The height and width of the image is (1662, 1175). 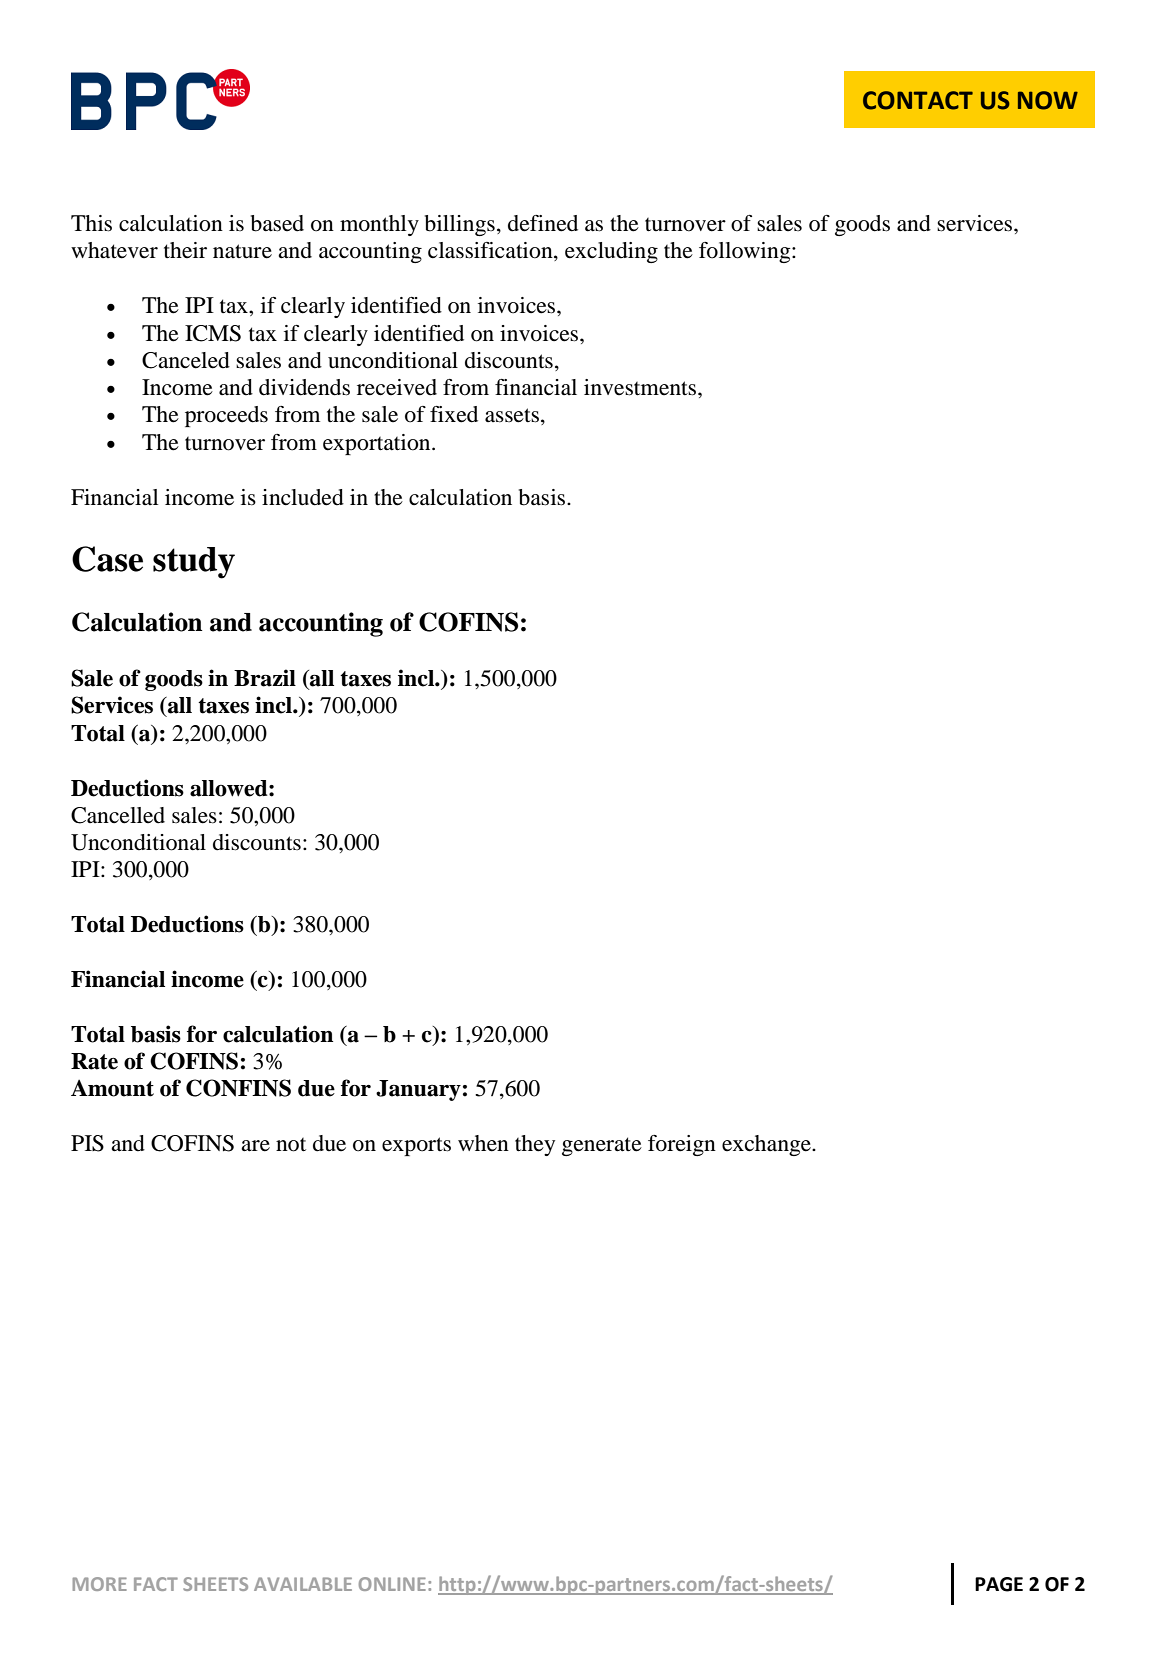 I want to click on CONTACT, so click(x=918, y=100).
